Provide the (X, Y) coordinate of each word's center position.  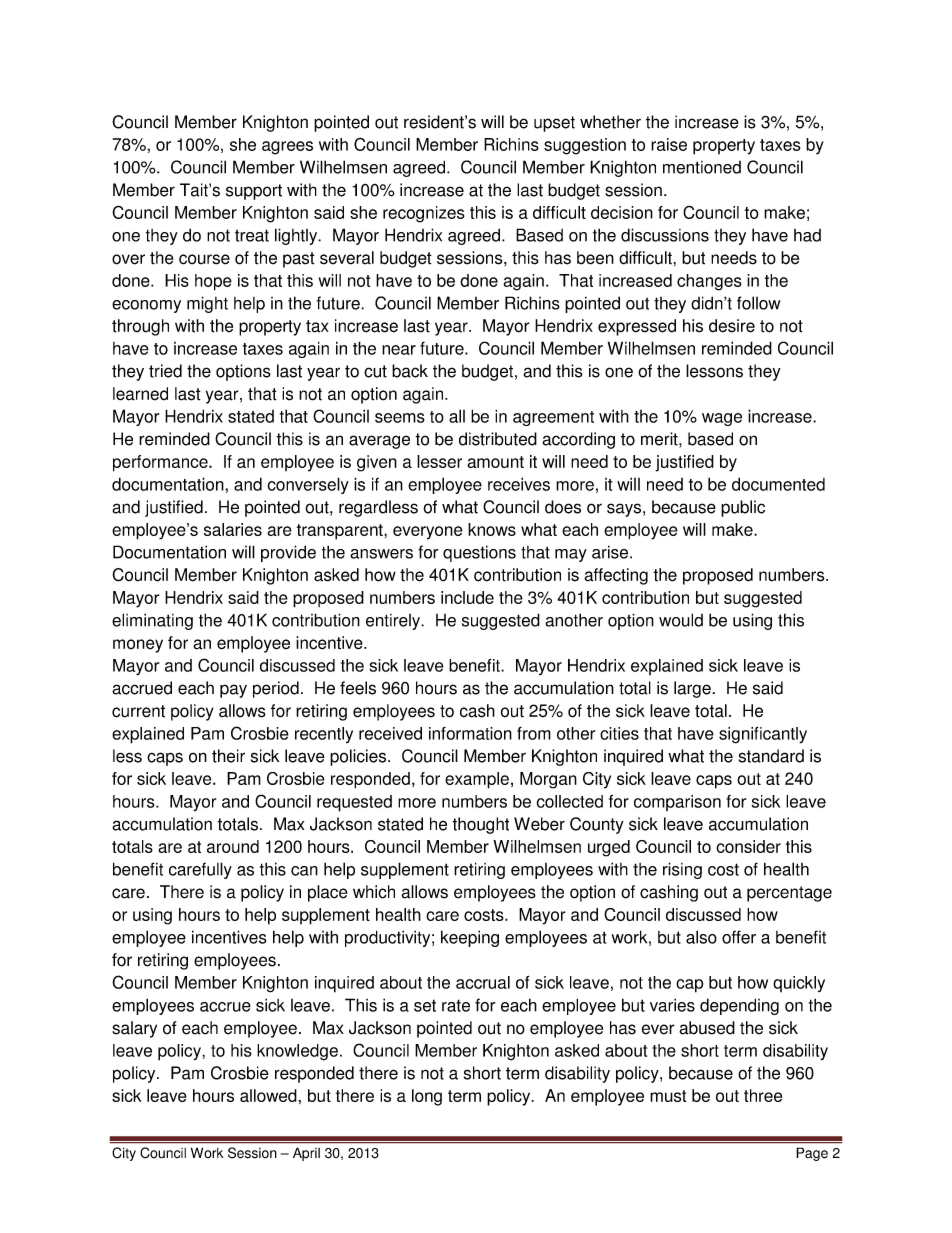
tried (165, 371)
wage (722, 419)
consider (748, 846)
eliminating (152, 621)
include (467, 597)
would (681, 620)
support (254, 192)
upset (554, 124)
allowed (269, 1095)
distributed (498, 439)
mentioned (702, 167)
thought (480, 825)
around (233, 846)
